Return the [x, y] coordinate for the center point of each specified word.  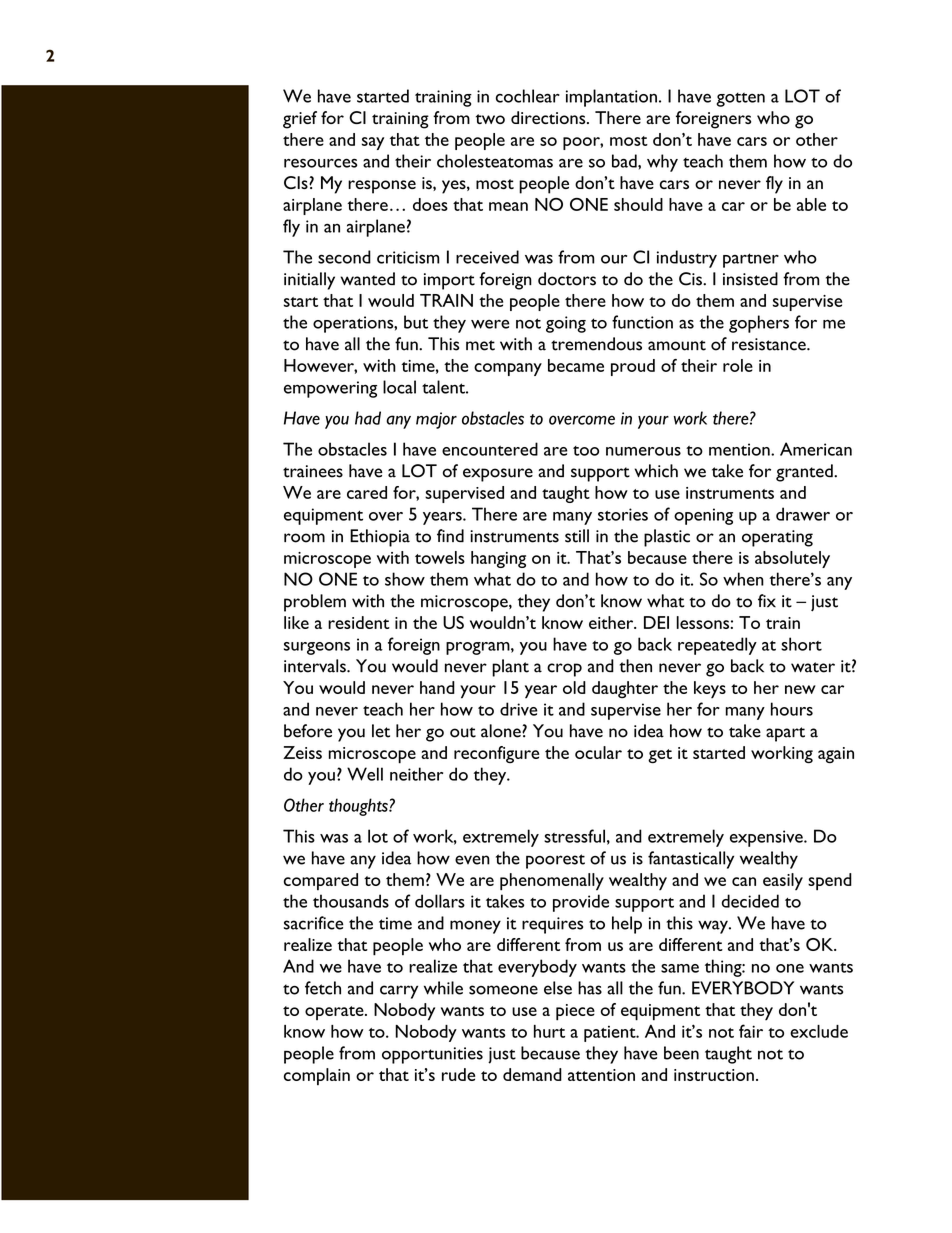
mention [740, 449]
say [373, 143]
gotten [740, 99]
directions [549, 117]
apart [785, 734]
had [368, 418]
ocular [598, 752]
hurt [549, 1031]
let [381, 731]
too [586, 451]
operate [335, 1013]
